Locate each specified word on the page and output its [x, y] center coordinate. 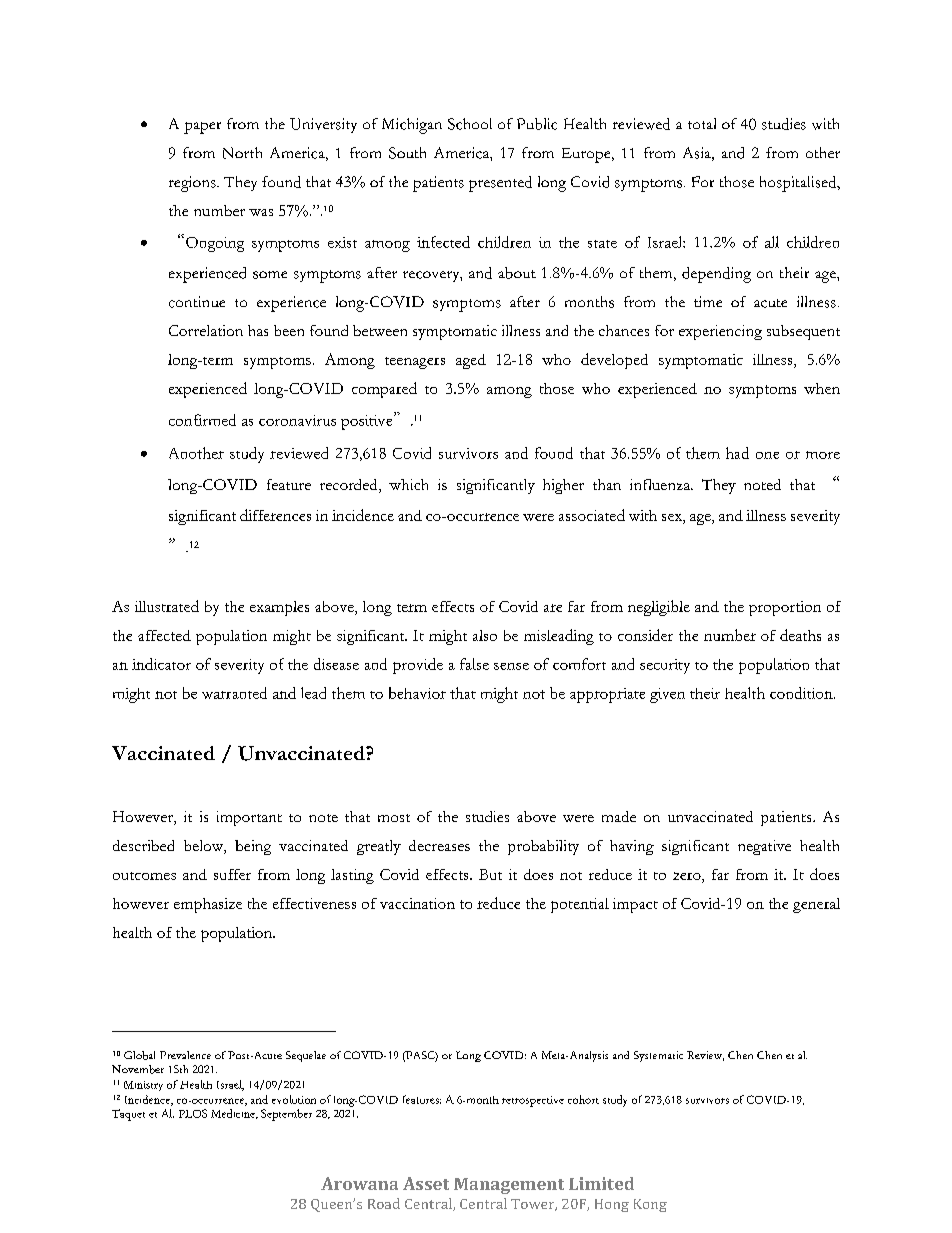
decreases [439, 845]
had [737, 453]
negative [764, 847]
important [249, 818]
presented [500, 184]
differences [275, 515]
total [702, 123]
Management [509, 1186]
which [408, 484]
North [242, 153]
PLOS [193, 1113]
